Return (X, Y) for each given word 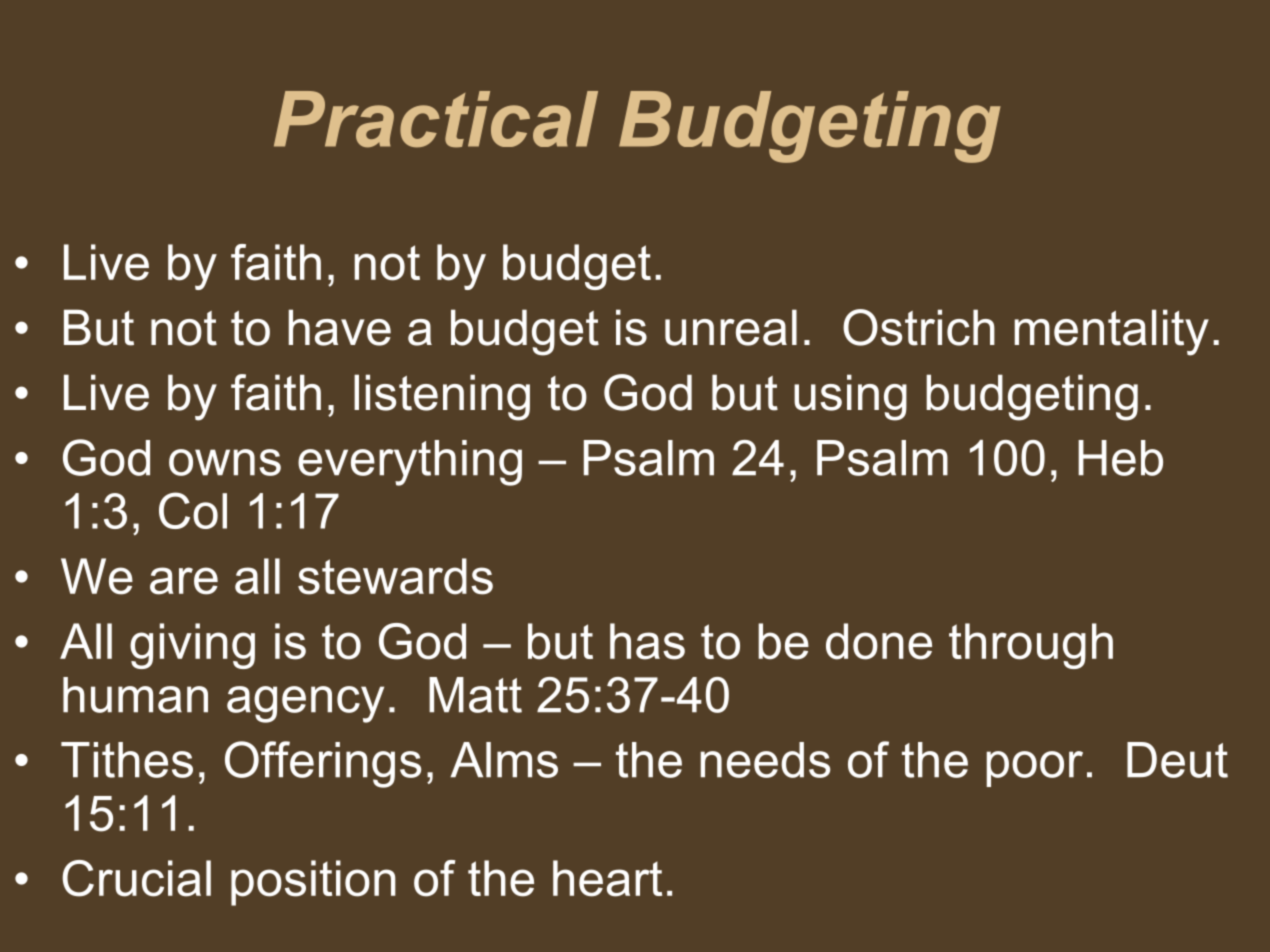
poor (1034, 769)
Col (193, 510)
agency (305, 704)
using (850, 397)
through (1031, 646)
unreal (731, 327)
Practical (436, 119)
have (339, 327)
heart (607, 878)
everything (410, 463)
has (647, 641)
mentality (1111, 332)
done (879, 641)
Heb (1120, 458)
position (313, 883)
